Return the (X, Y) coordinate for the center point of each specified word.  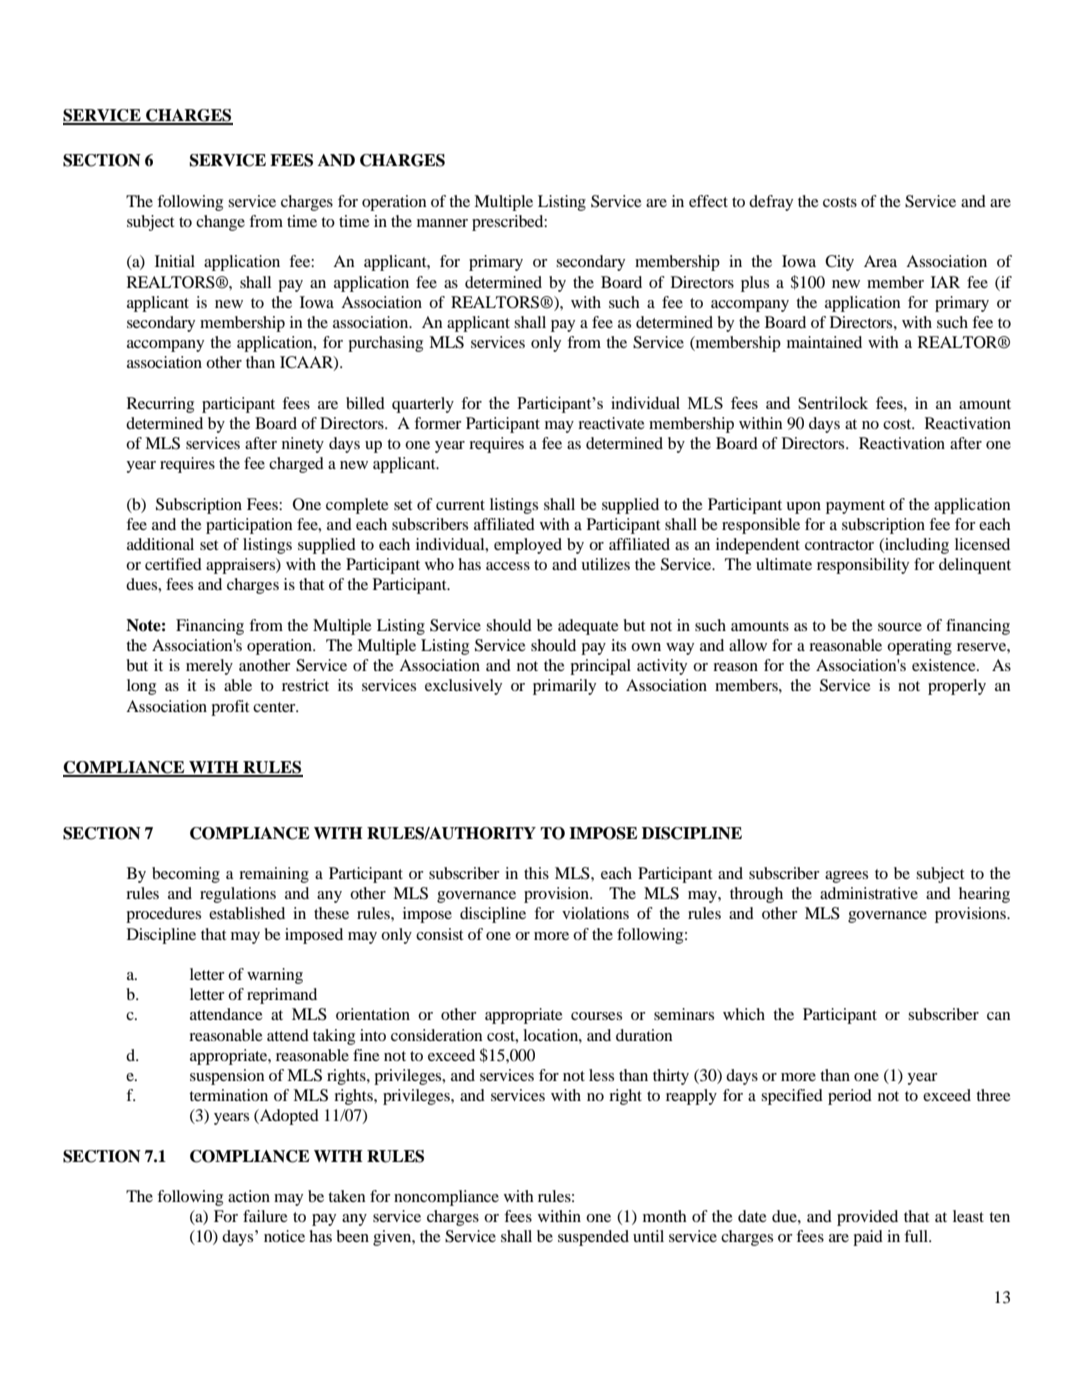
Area (880, 261)
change (220, 223)
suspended (593, 1238)
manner (442, 223)
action (249, 1196)
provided (867, 1218)
